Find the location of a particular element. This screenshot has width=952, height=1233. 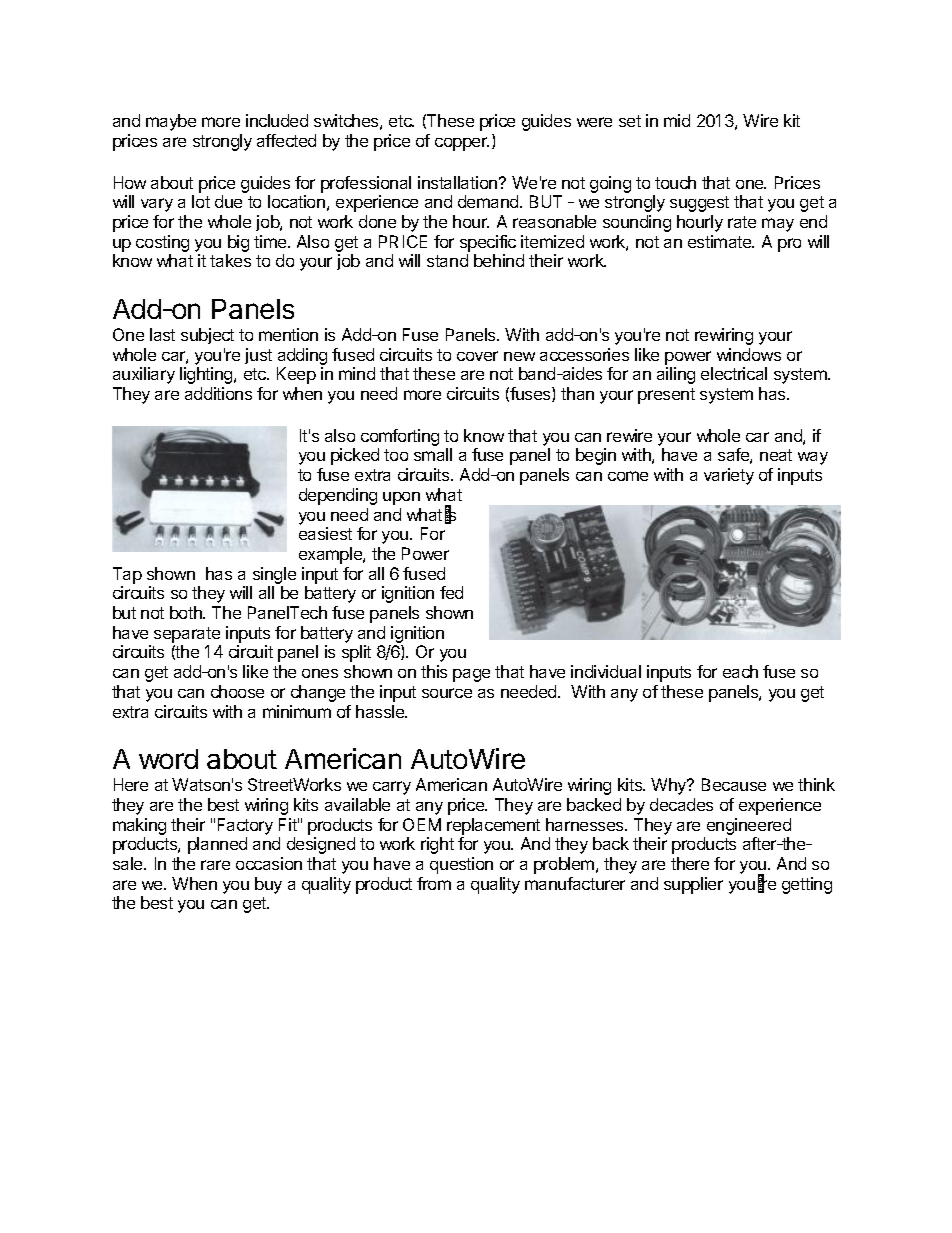

choose is located at coordinates (237, 691).
